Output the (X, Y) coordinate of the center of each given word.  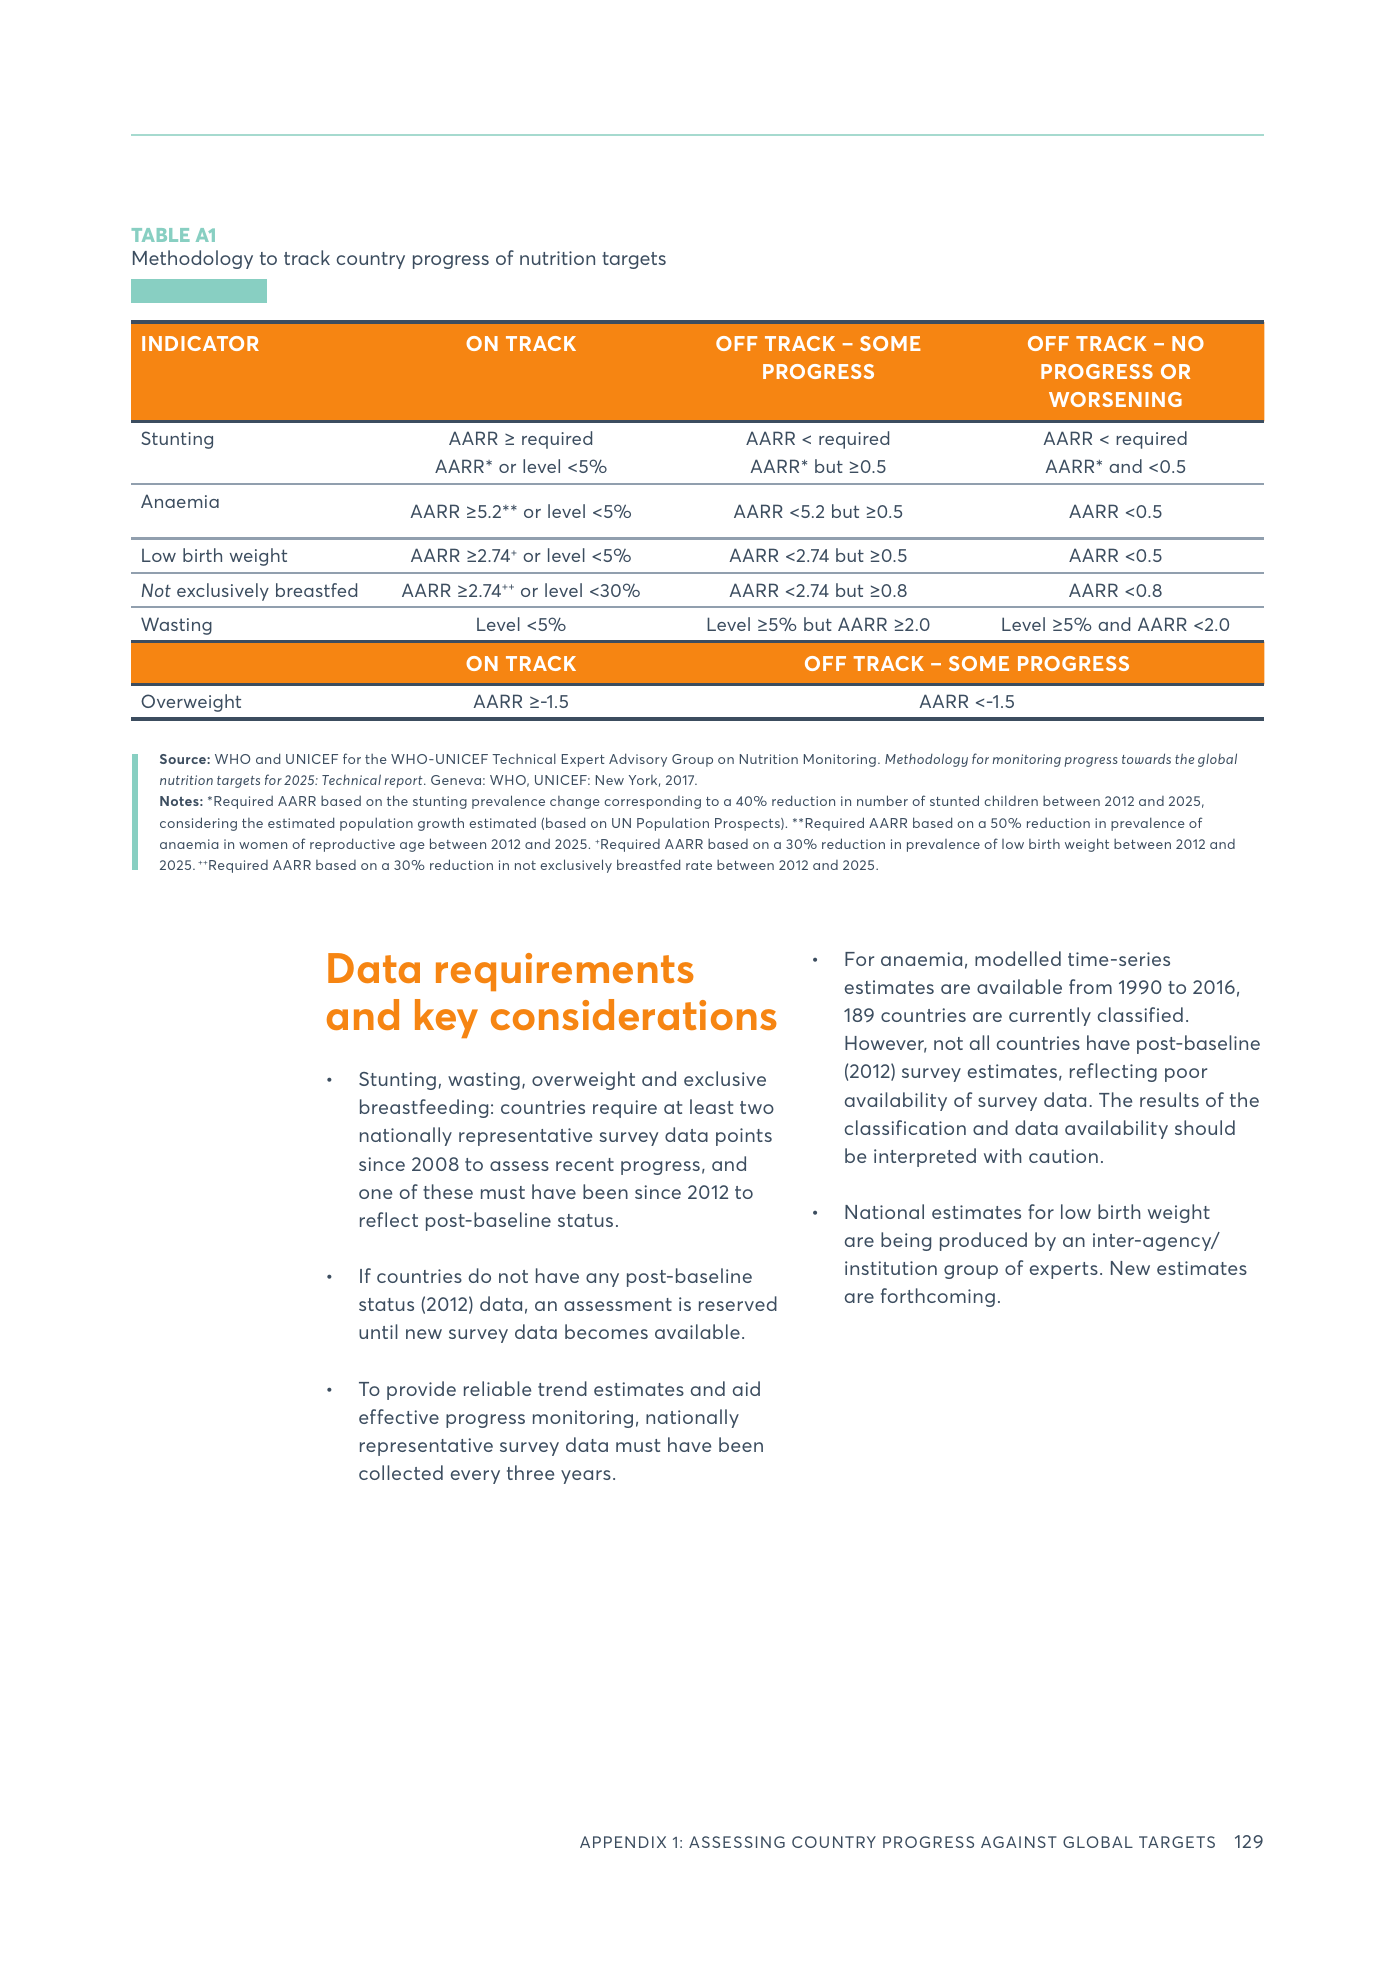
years (586, 1477)
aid (746, 1388)
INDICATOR (200, 343)
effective (399, 1416)
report (405, 782)
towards (1146, 758)
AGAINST (1019, 1842)
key (446, 1018)
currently (1050, 1016)
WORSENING (1115, 399)
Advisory (638, 760)
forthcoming (938, 1297)
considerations (634, 1014)
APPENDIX (623, 1842)
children (1011, 800)
